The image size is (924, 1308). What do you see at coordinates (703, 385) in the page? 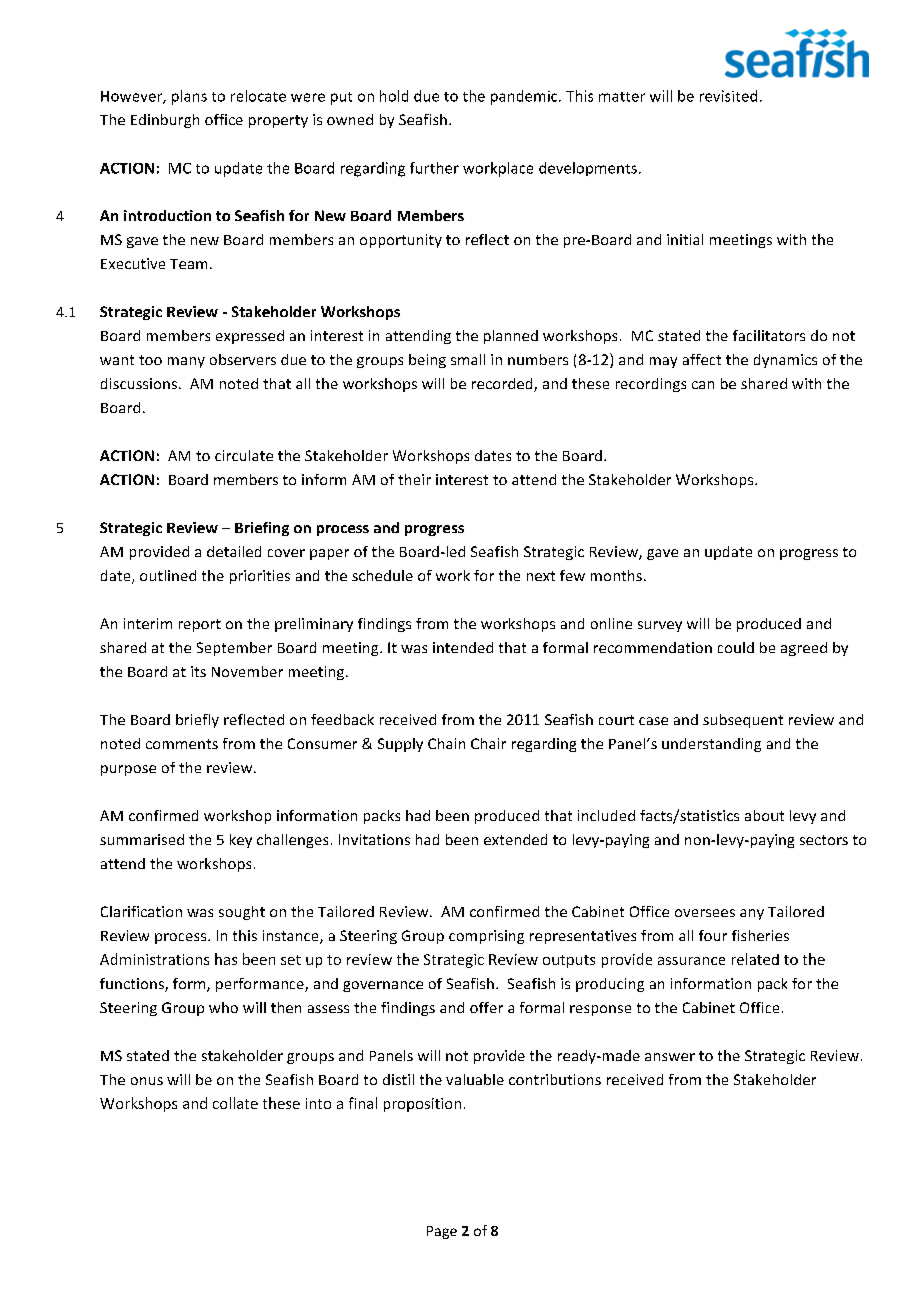
I see `can` at bounding box center [703, 385].
